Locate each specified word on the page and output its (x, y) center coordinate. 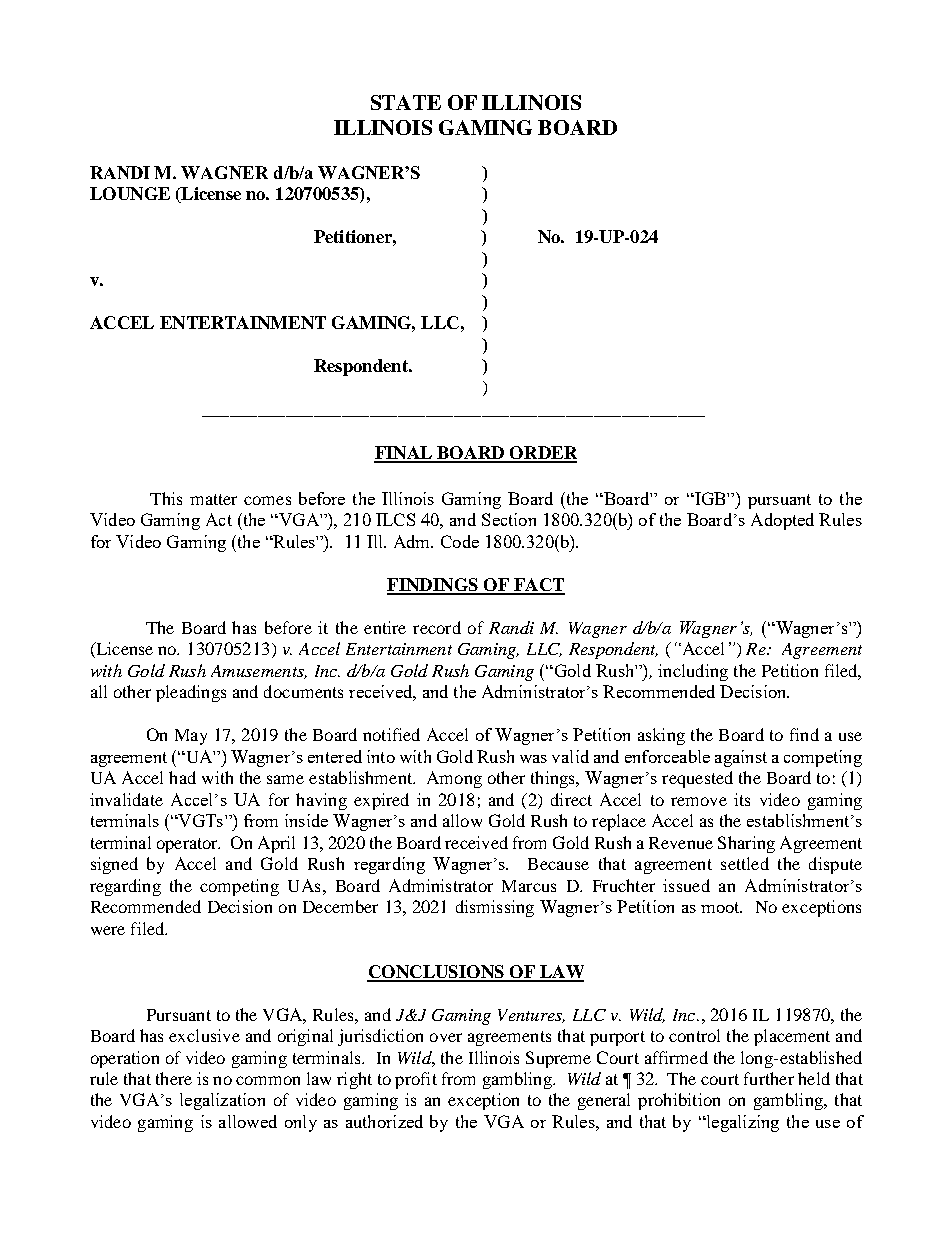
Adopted (782, 521)
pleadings (191, 693)
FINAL (404, 454)
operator (188, 845)
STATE (406, 102)
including (693, 672)
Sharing (746, 844)
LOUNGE (130, 193)
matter (213, 499)
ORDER (542, 454)
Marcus (529, 886)
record (437, 627)
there (174, 1078)
